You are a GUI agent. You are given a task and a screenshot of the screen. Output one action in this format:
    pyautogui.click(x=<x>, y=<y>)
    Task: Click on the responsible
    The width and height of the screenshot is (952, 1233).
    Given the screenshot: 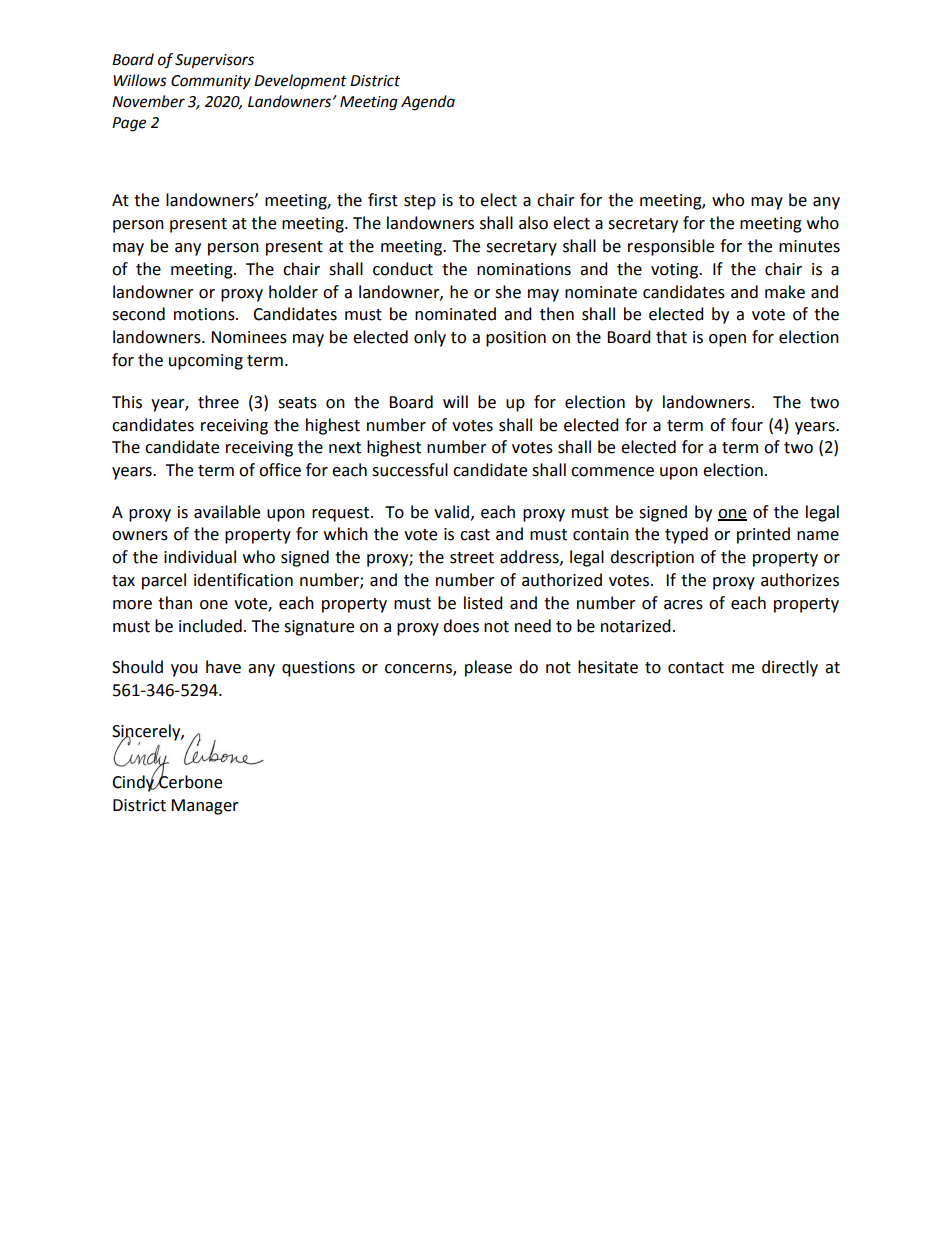 What is the action you would take?
    pyautogui.click(x=671, y=247)
